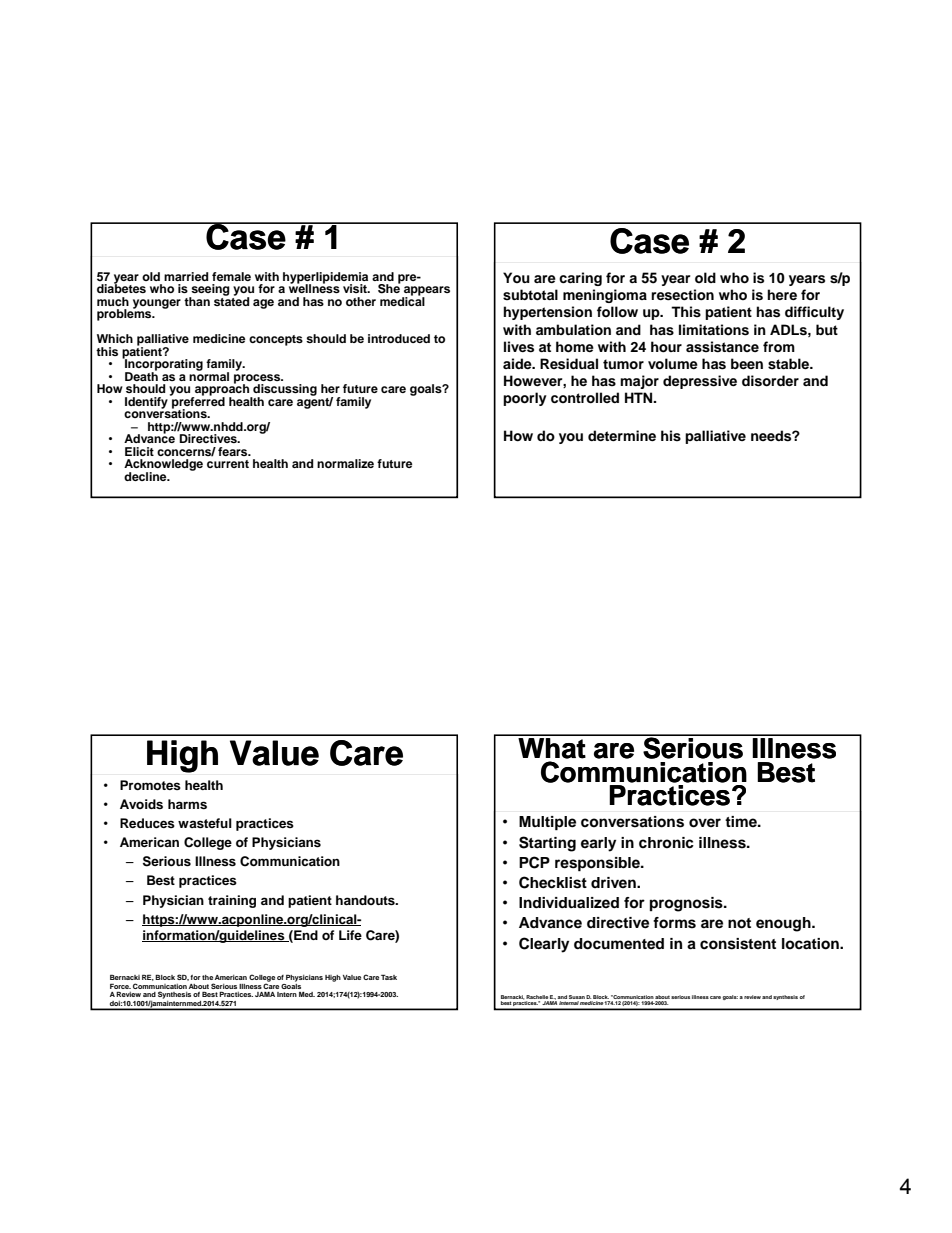  What do you see at coordinates (640, 397) in the screenshot?
I see `HTN` at bounding box center [640, 397].
